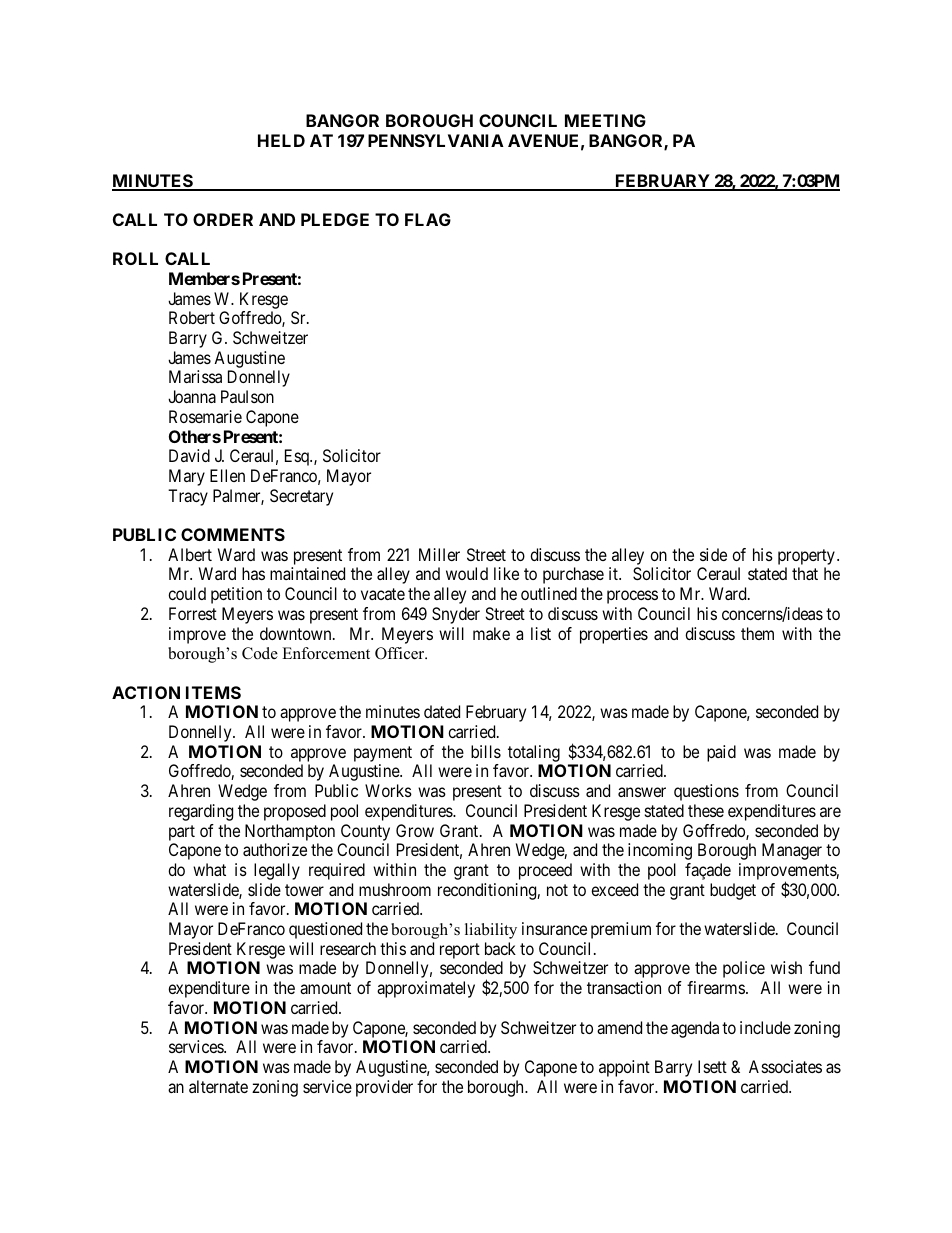 This screenshot has width=952, height=1233. I want to click on David, so click(189, 455).
